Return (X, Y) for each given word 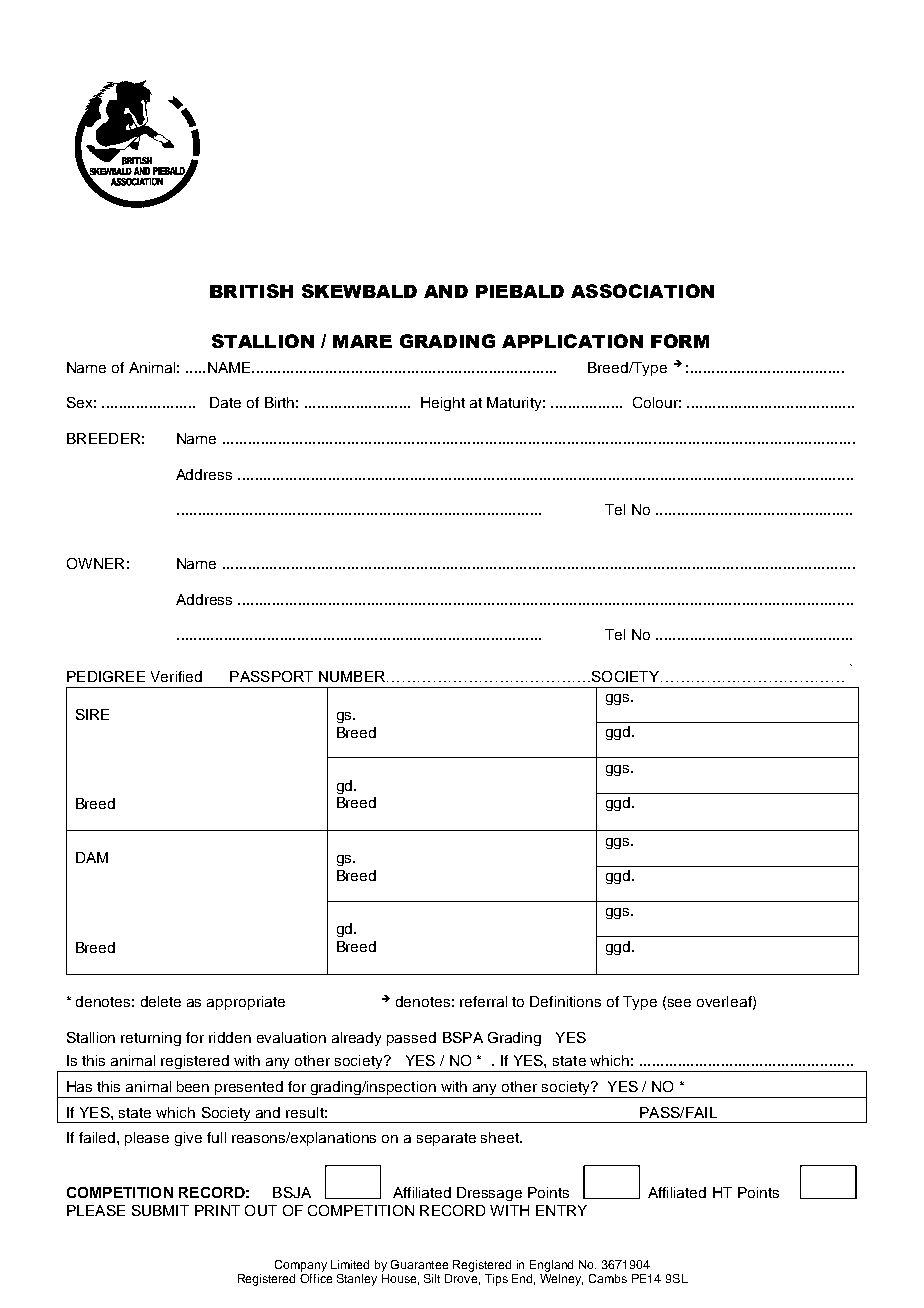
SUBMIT (160, 1210)
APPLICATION (572, 341)
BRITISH (251, 291)
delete (161, 1001)
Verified (176, 676)
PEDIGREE (106, 676)
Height (443, 404)
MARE (362, 341)
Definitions (565, 1001)
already (356, 1039)
